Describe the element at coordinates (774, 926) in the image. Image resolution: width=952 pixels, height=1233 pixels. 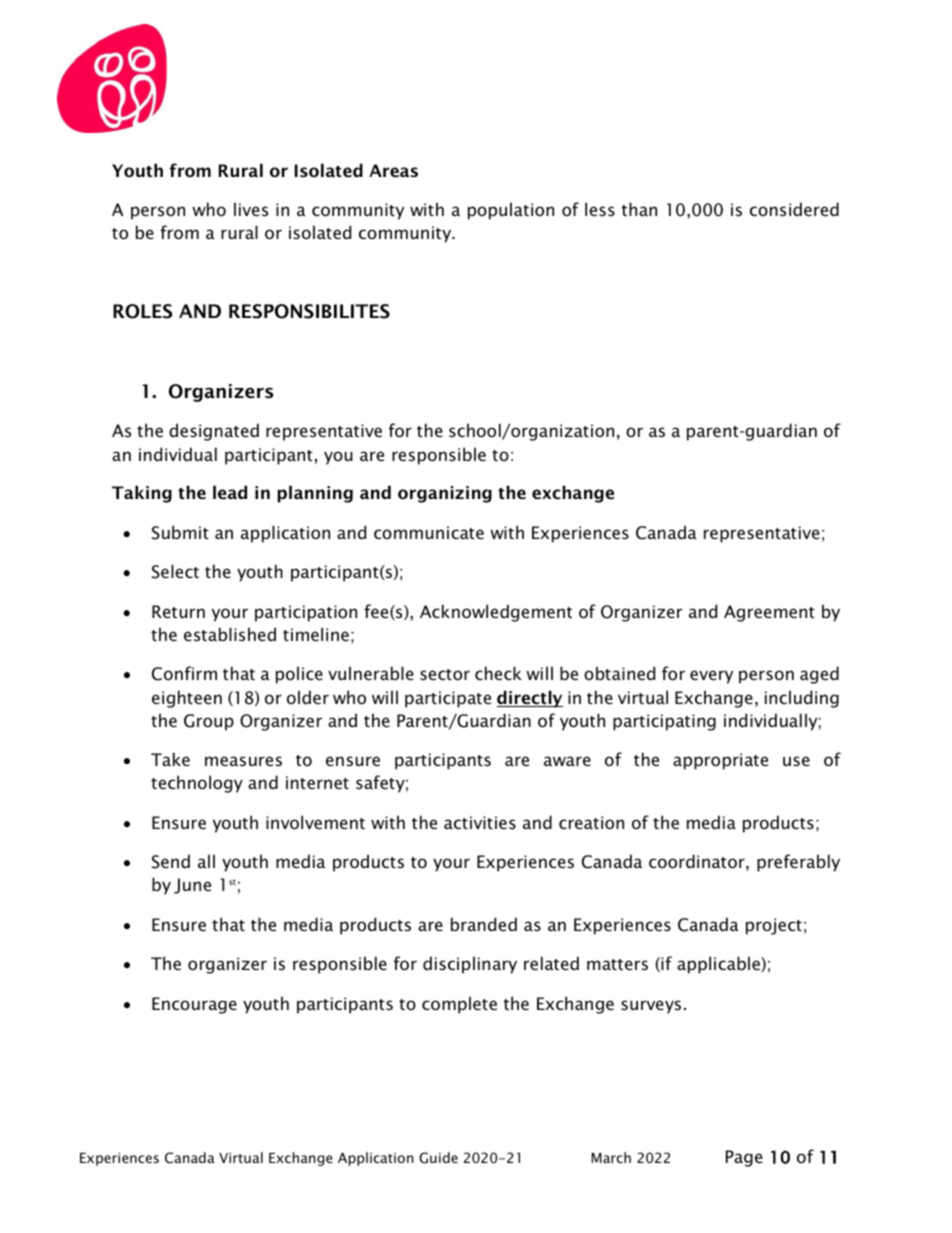
I see `project` at that location.
